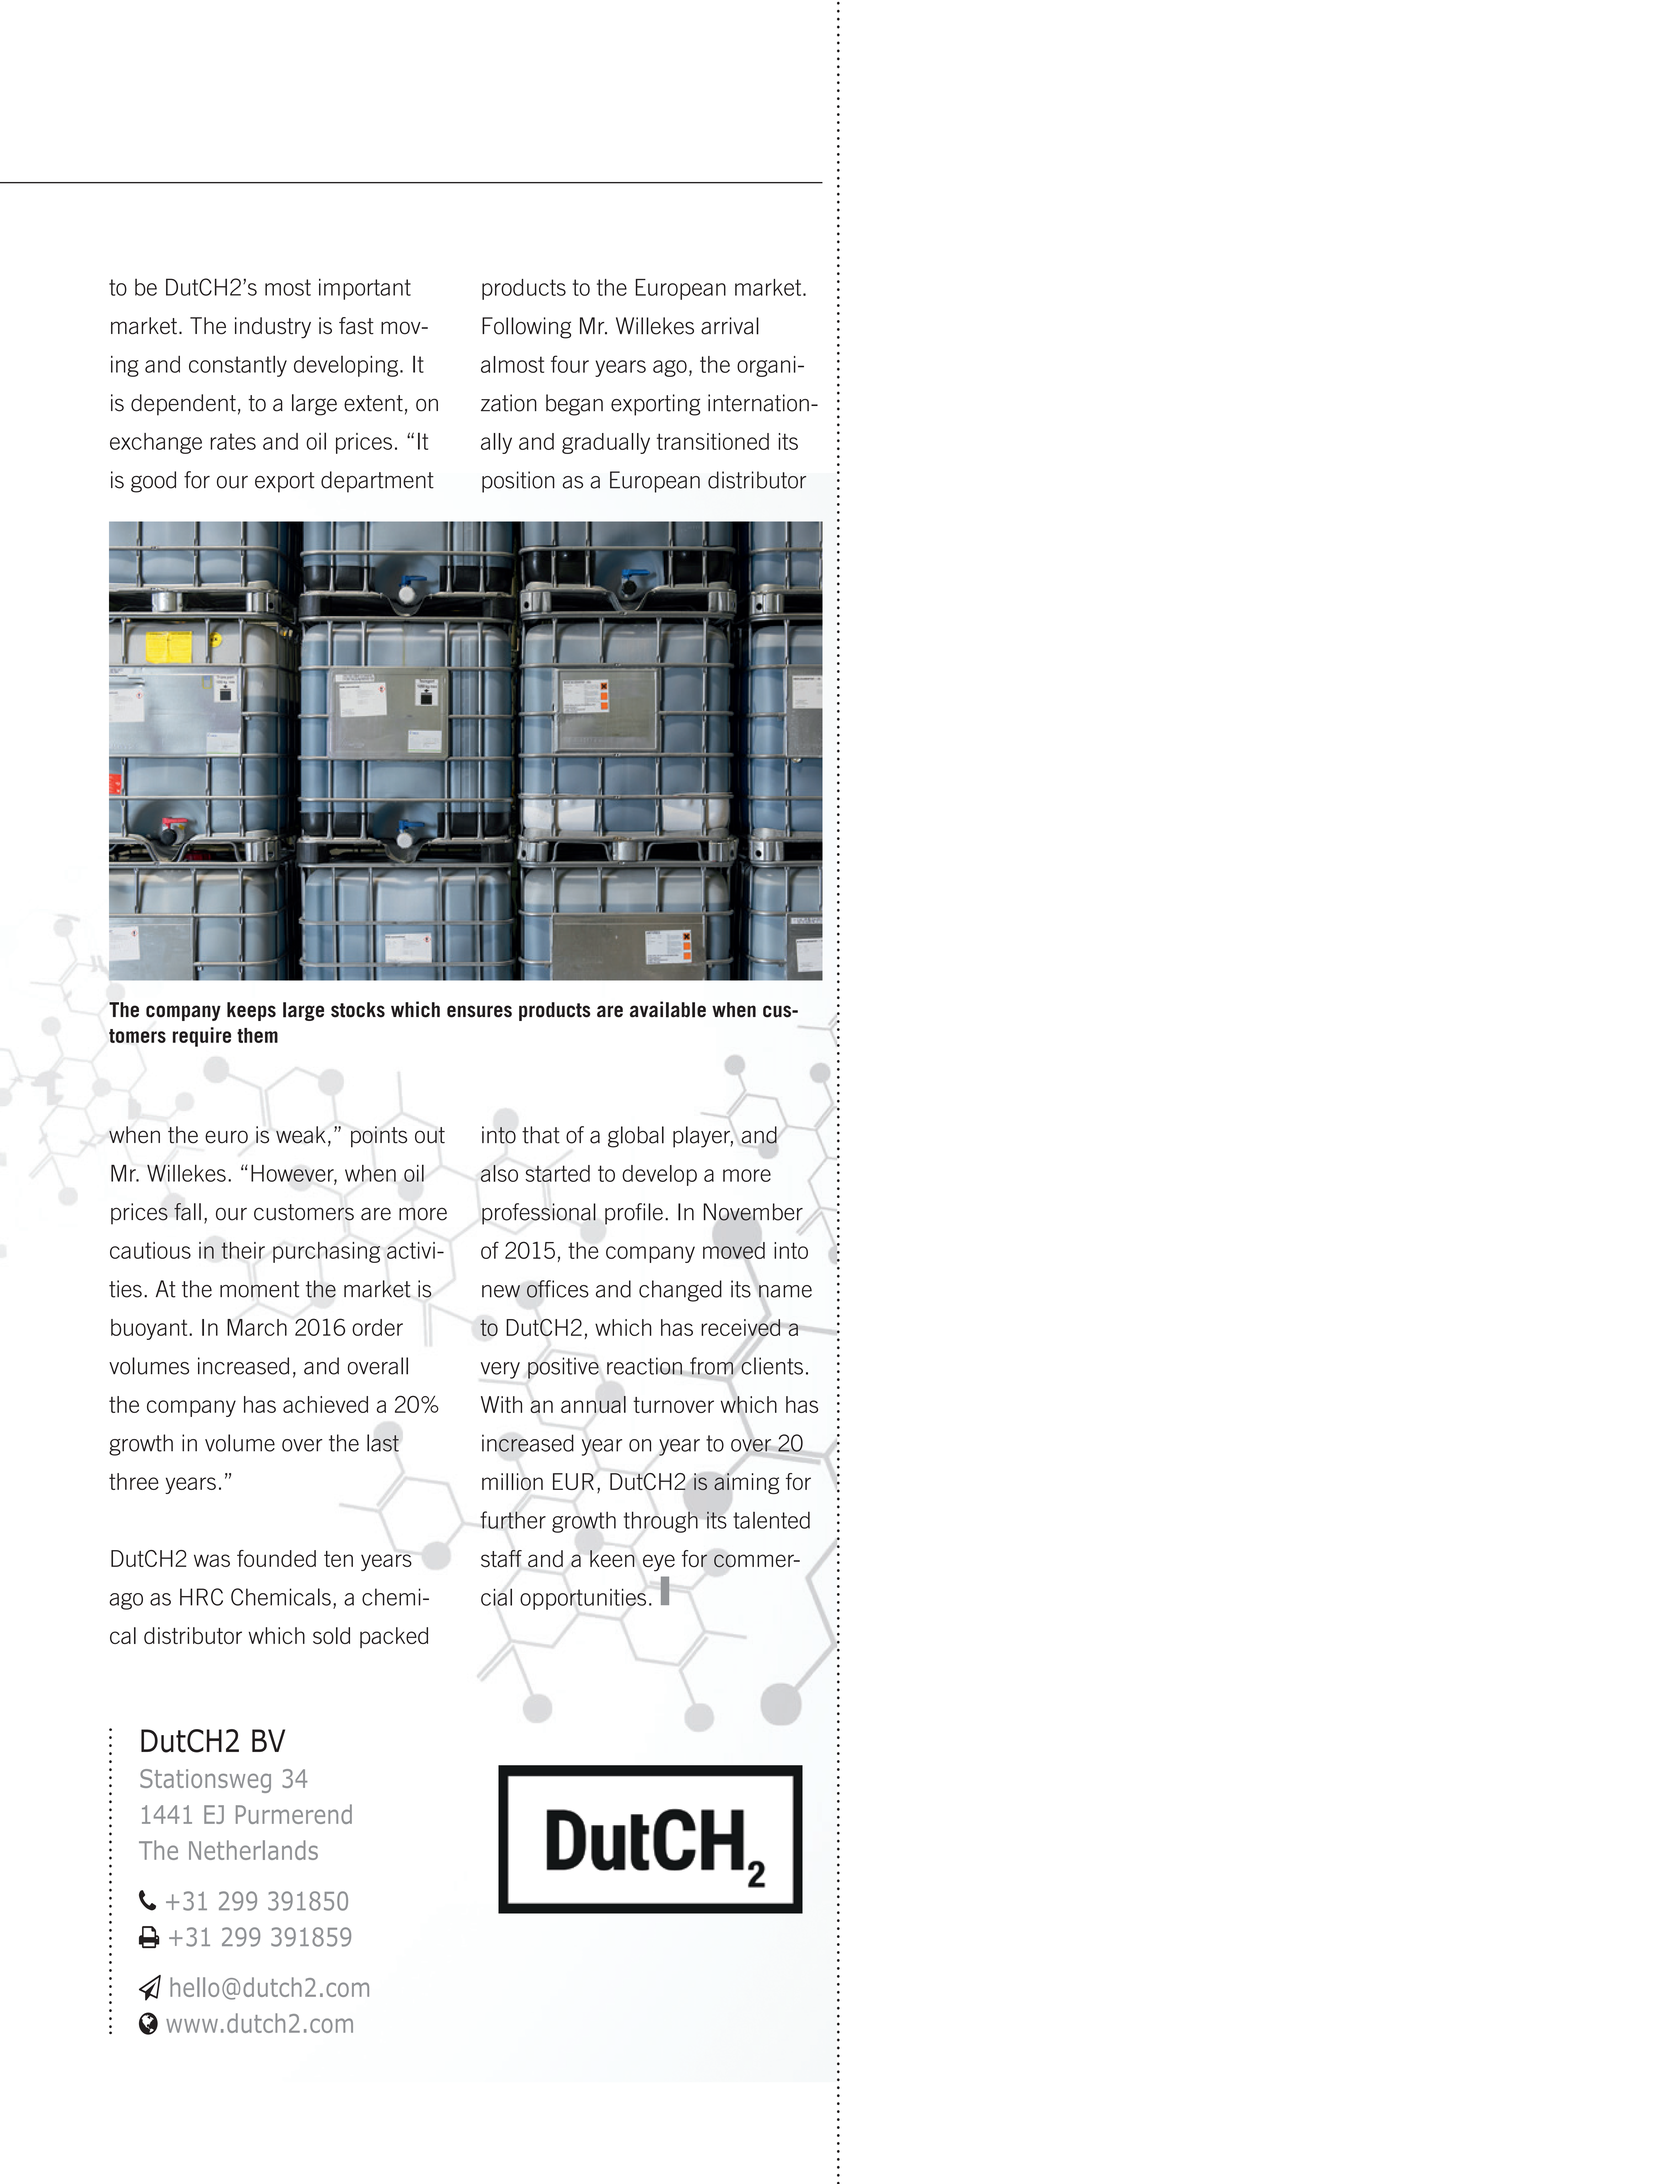  Describe the element at coordinates (730, 326) in the screenshot. I see `arrival` at that location.
